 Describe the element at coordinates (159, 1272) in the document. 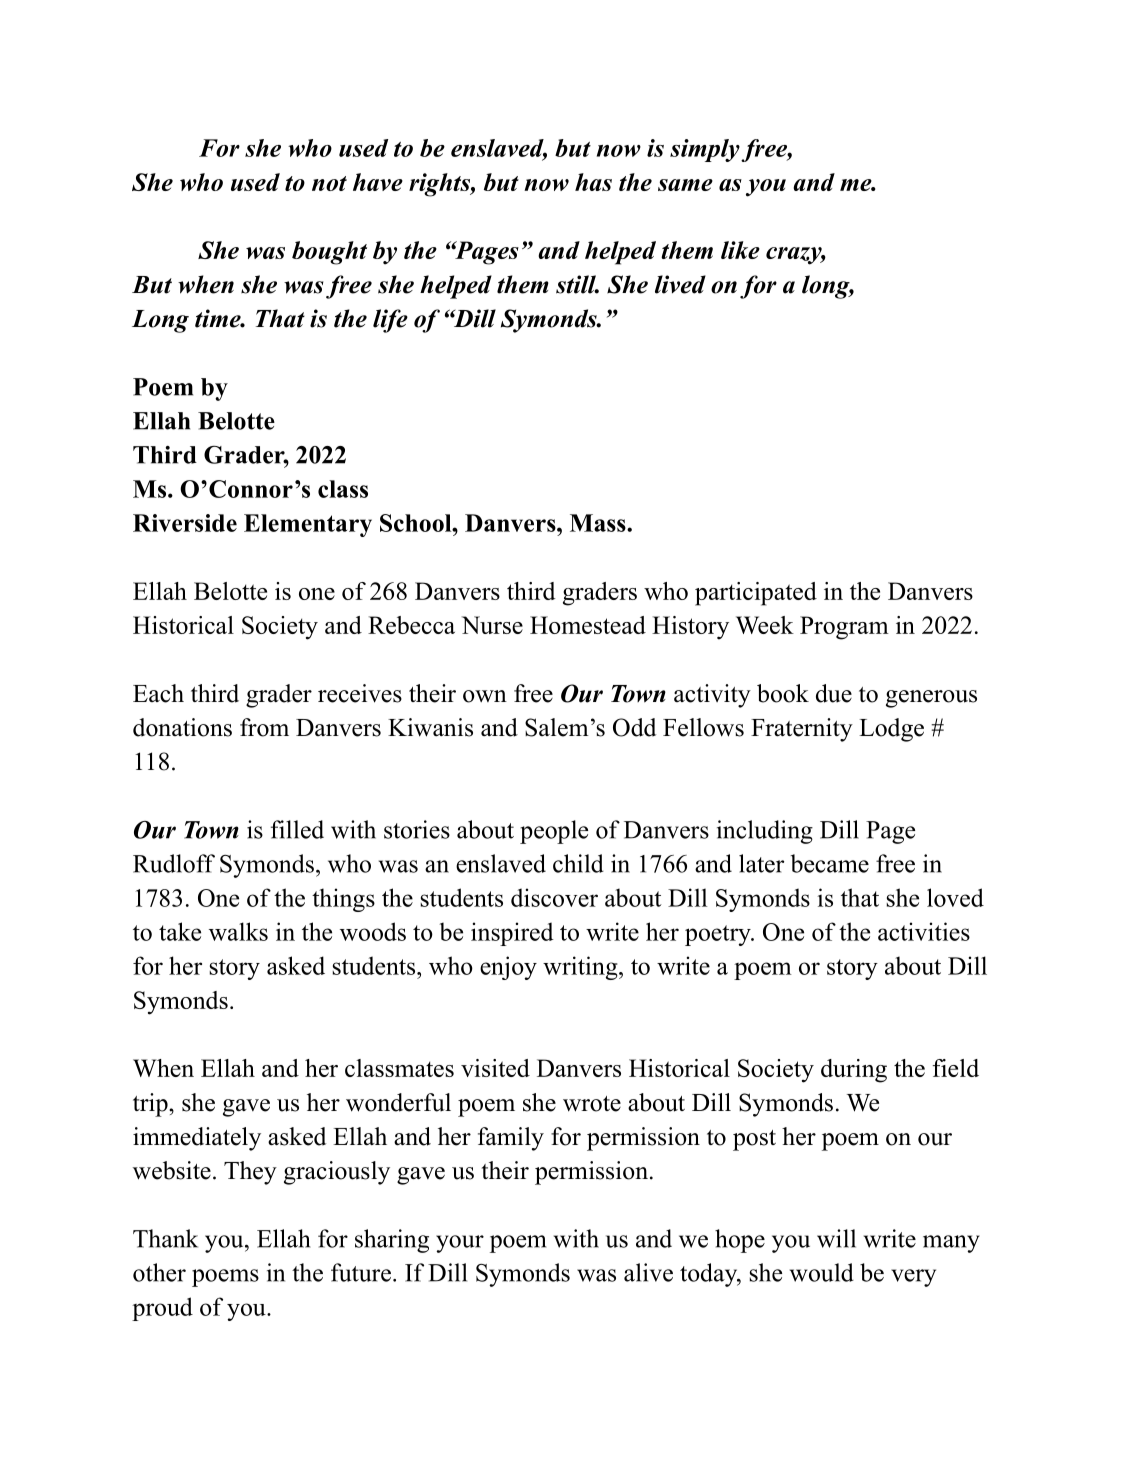

I see `other` at that location.
